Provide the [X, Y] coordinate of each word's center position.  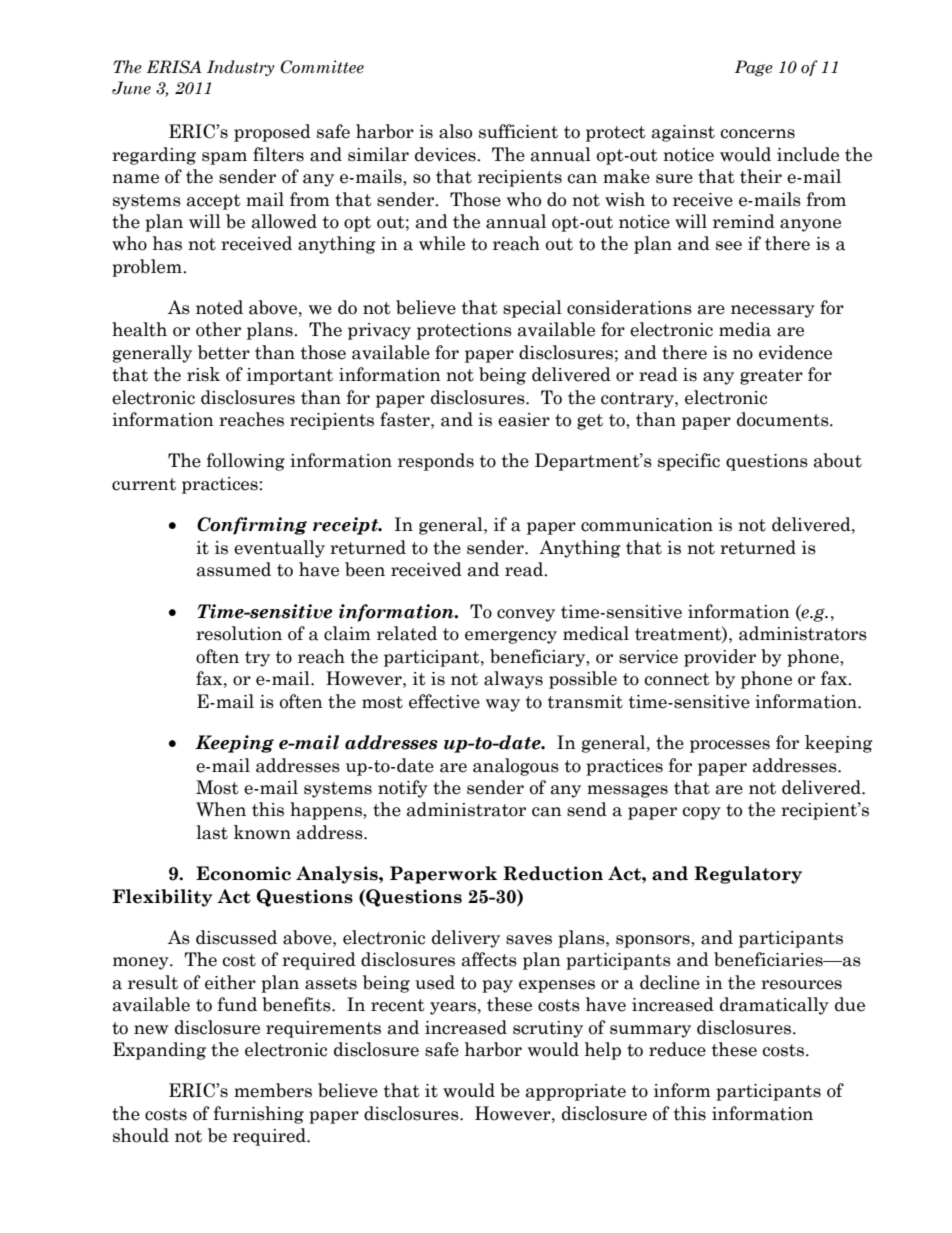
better [224, 352]
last [212, 832]
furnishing [259, 1115]
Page [753, 68]
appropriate [576, 1092]
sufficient [518, 131]
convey [526, 615]
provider [720, 658]
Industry [240, 68]
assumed [234, 569]
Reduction [553, 873]
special [532, 309]
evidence [795, 352]
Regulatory [748, 875]
